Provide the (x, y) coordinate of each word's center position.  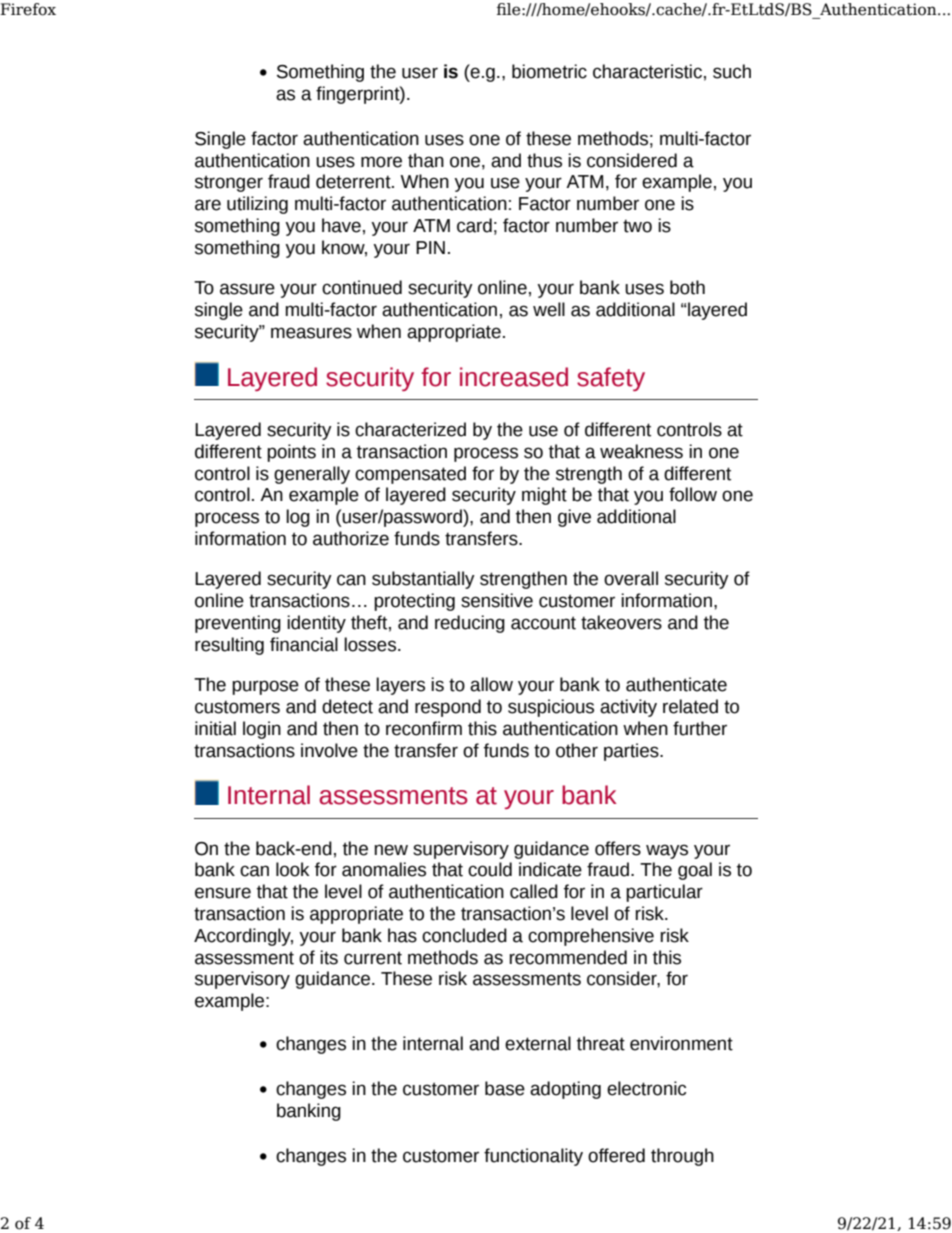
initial (215, 728)
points (291, 453)
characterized (410, 429)
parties (632, 752)
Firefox (28, 9)
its (329, 957)
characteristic (647, 71)
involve (329, 750)
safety (611, 379)
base (505, 1088)
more (381, 162)
